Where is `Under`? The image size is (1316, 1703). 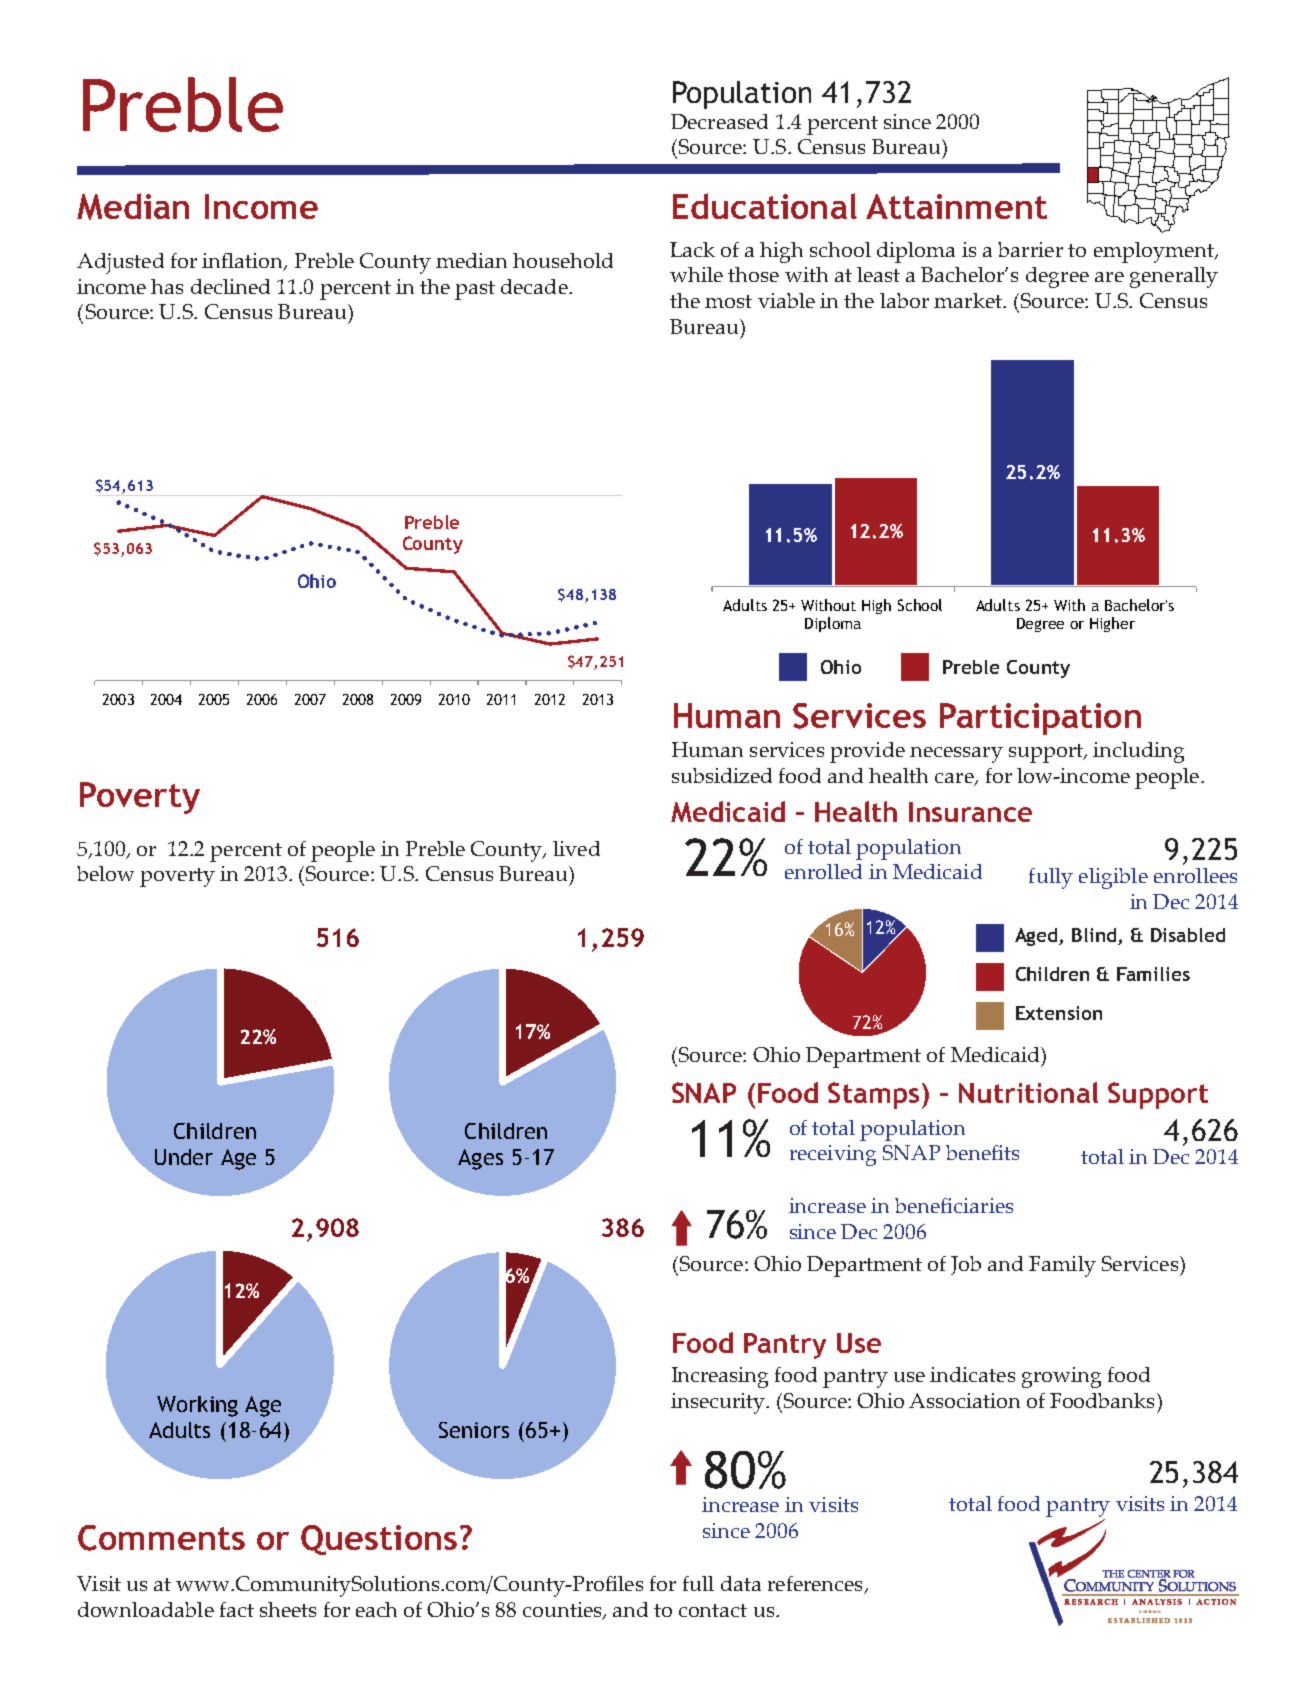
Under is located at coordinates (184, 1157).
